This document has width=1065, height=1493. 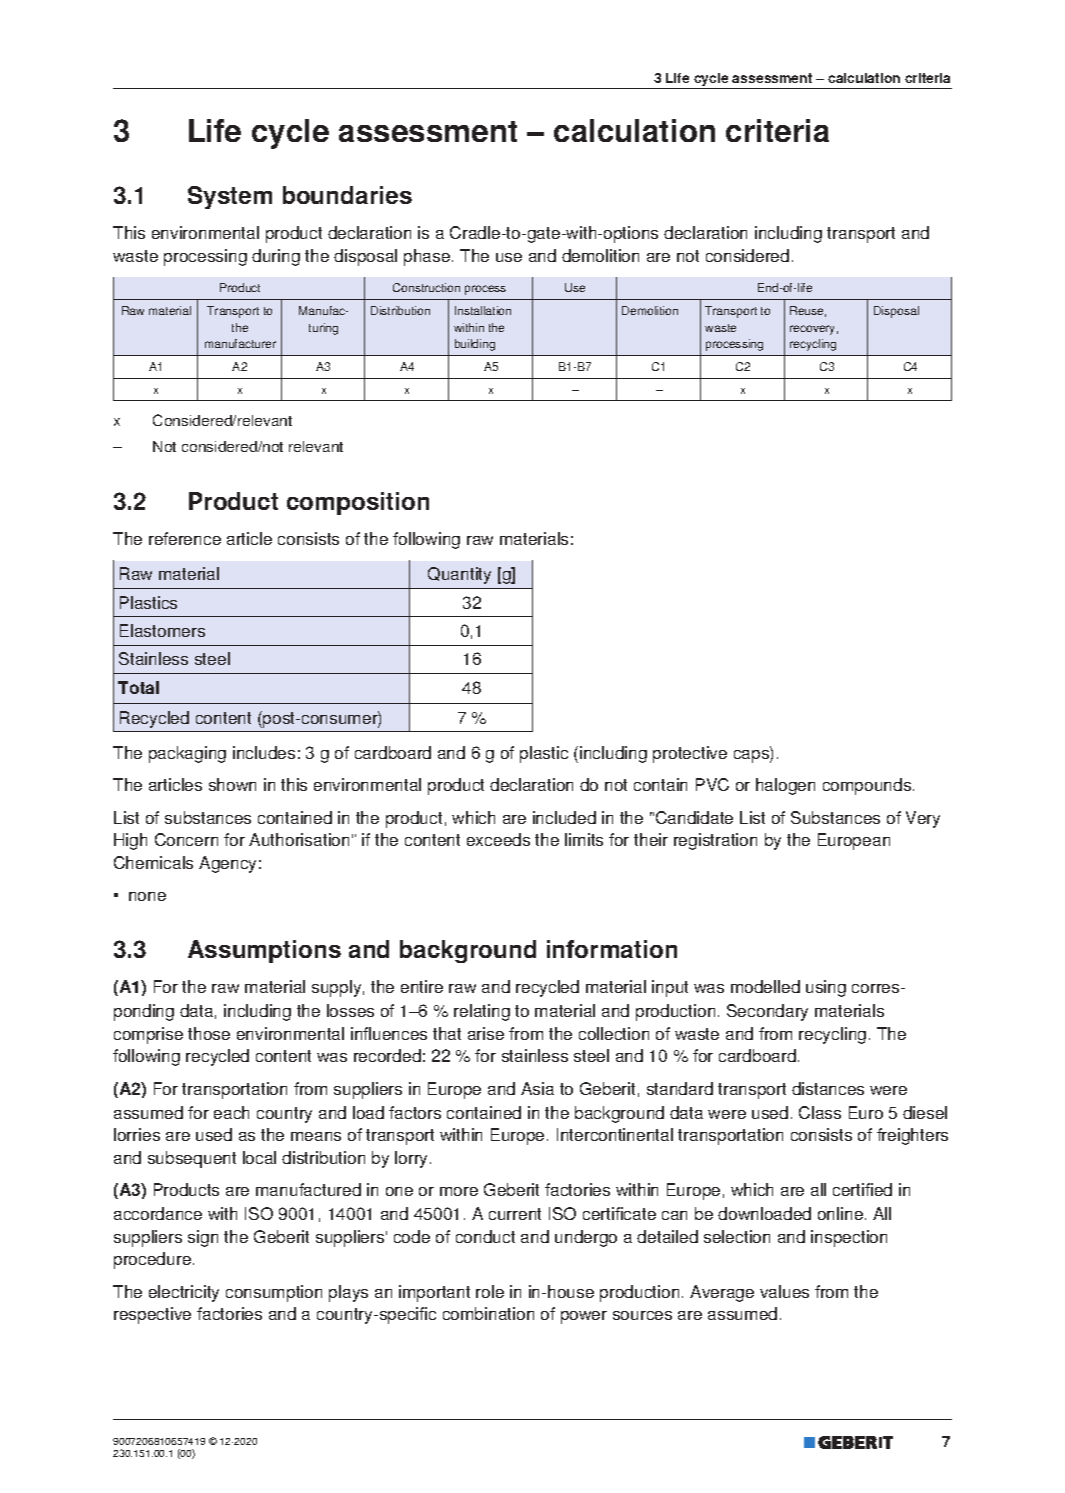 What do you see at coordinates (483, 310) in the document?
I see `Installation` at bounding box center [483, 310].
